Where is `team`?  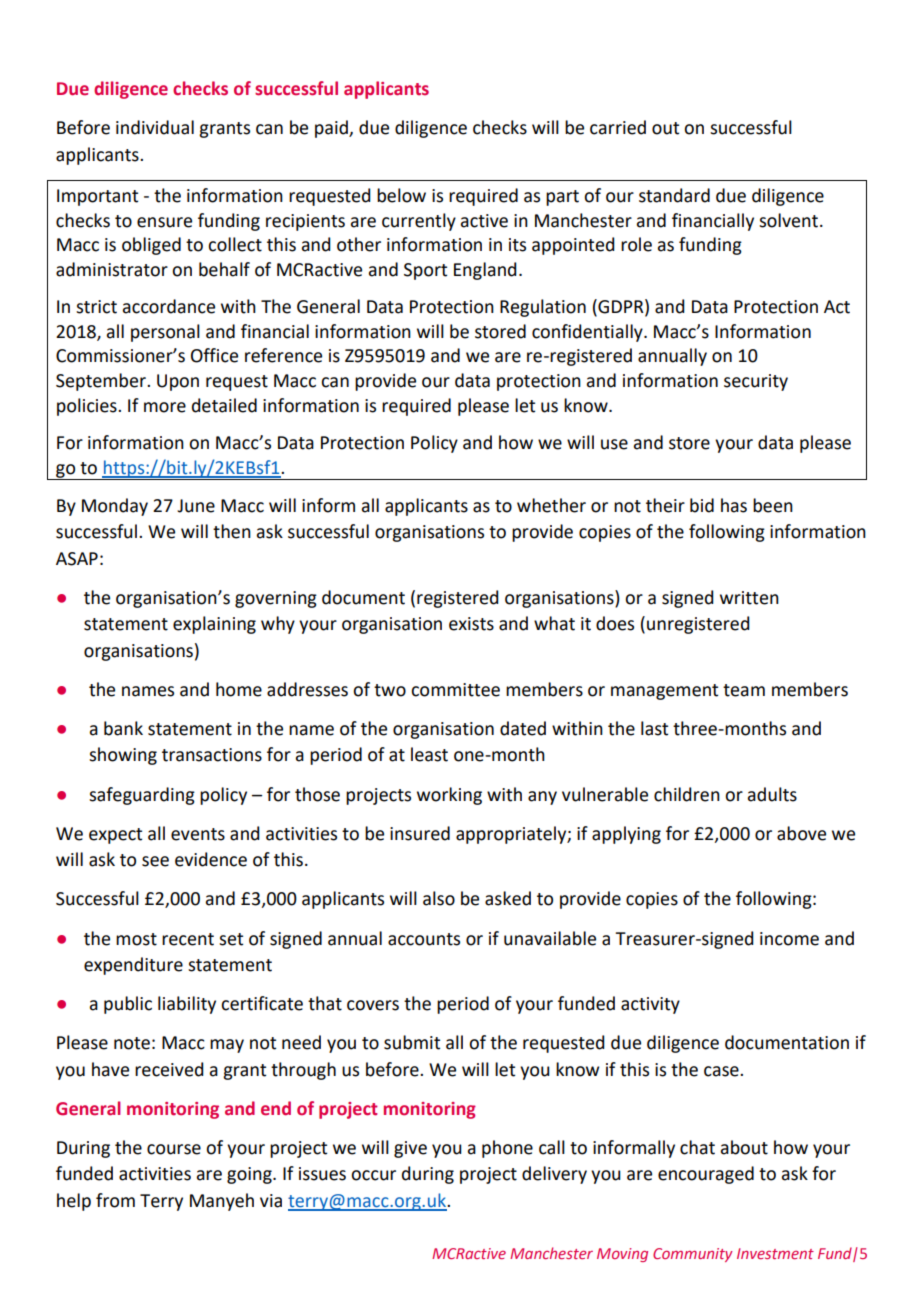
team is located at coordinates (744, 690).
